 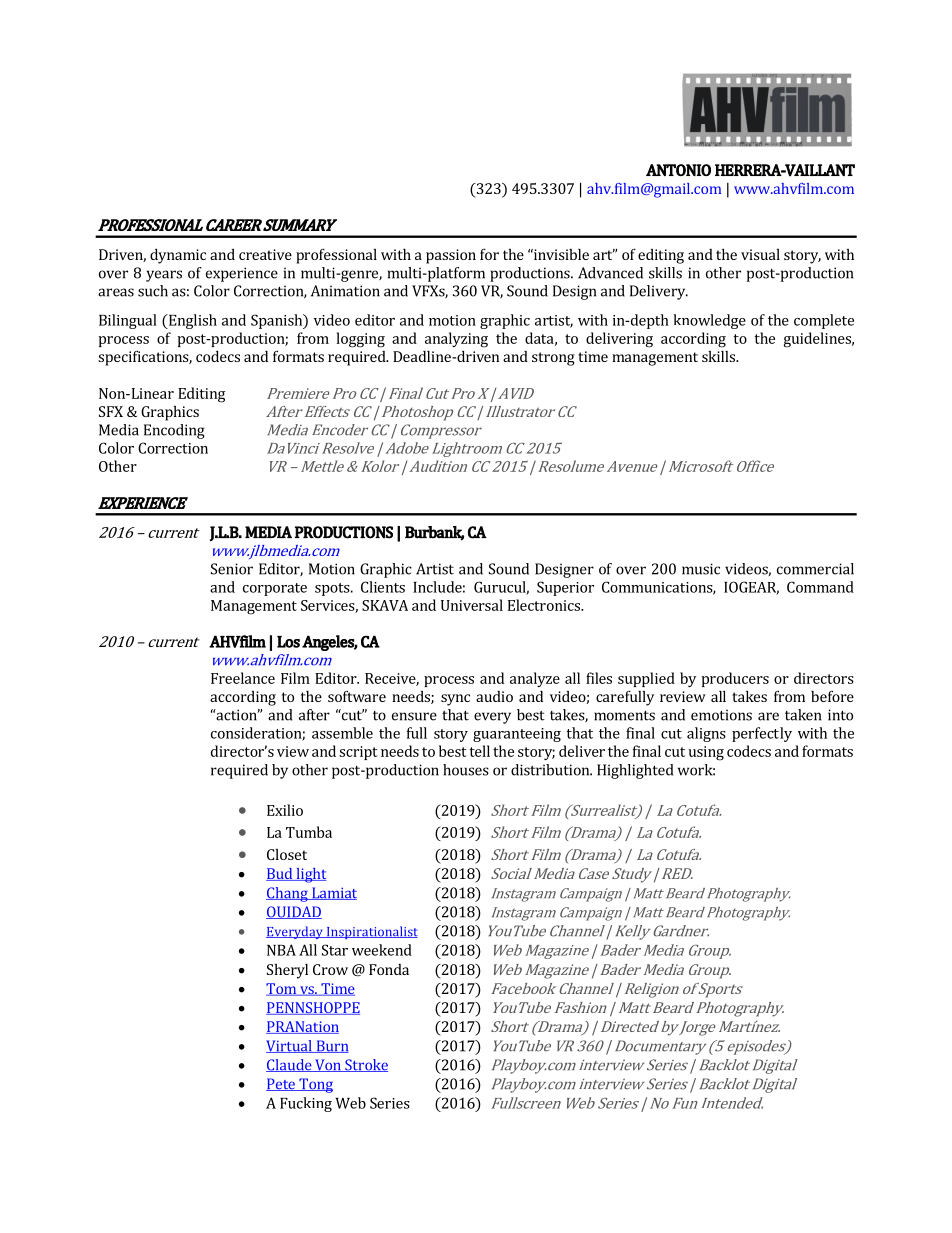 What do you see at coordinates (365, 1065) in the image?
I see `Stroke` at bounding box center [365, 1065].
